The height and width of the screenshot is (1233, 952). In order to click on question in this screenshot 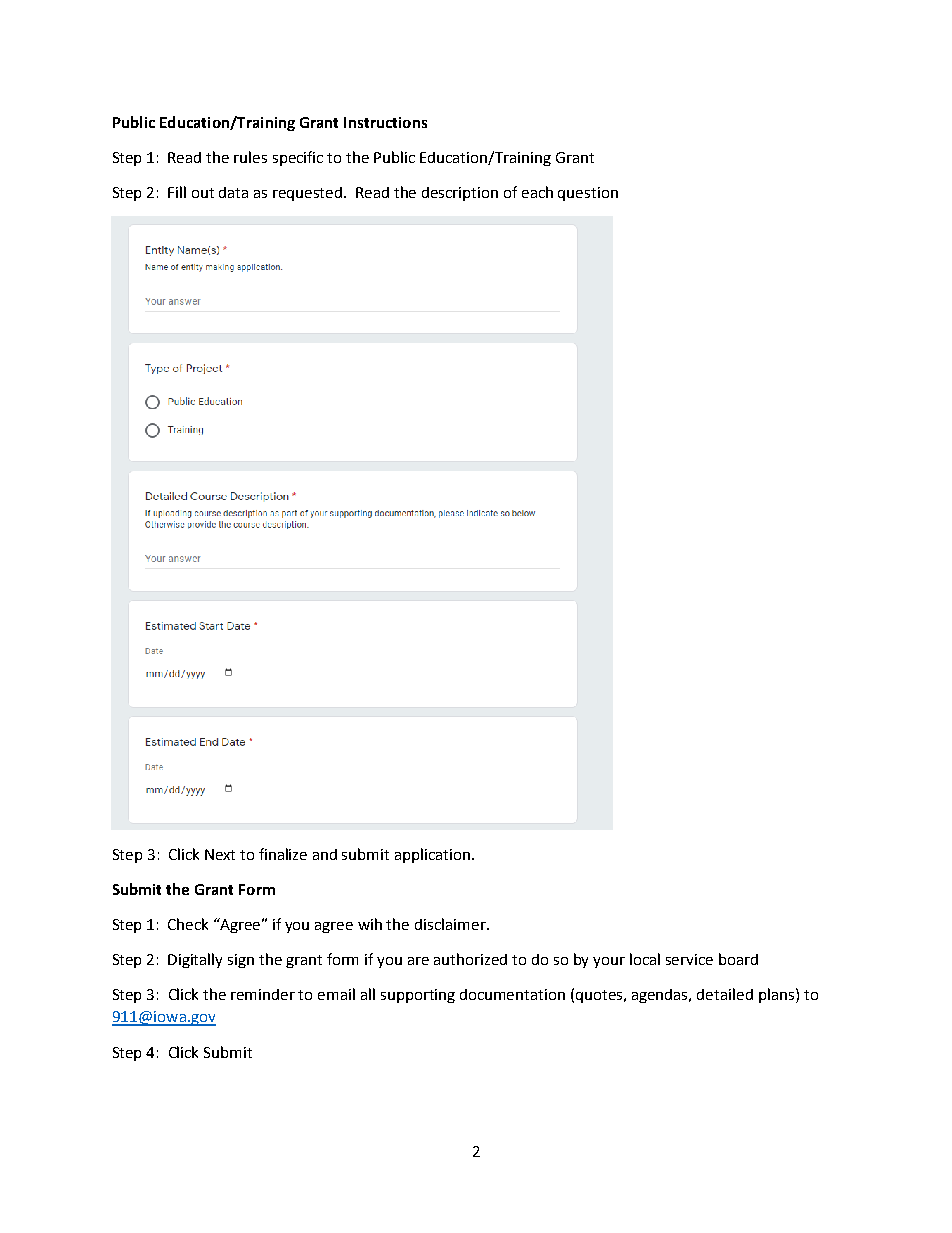, I will do `click(588, 194)`.
